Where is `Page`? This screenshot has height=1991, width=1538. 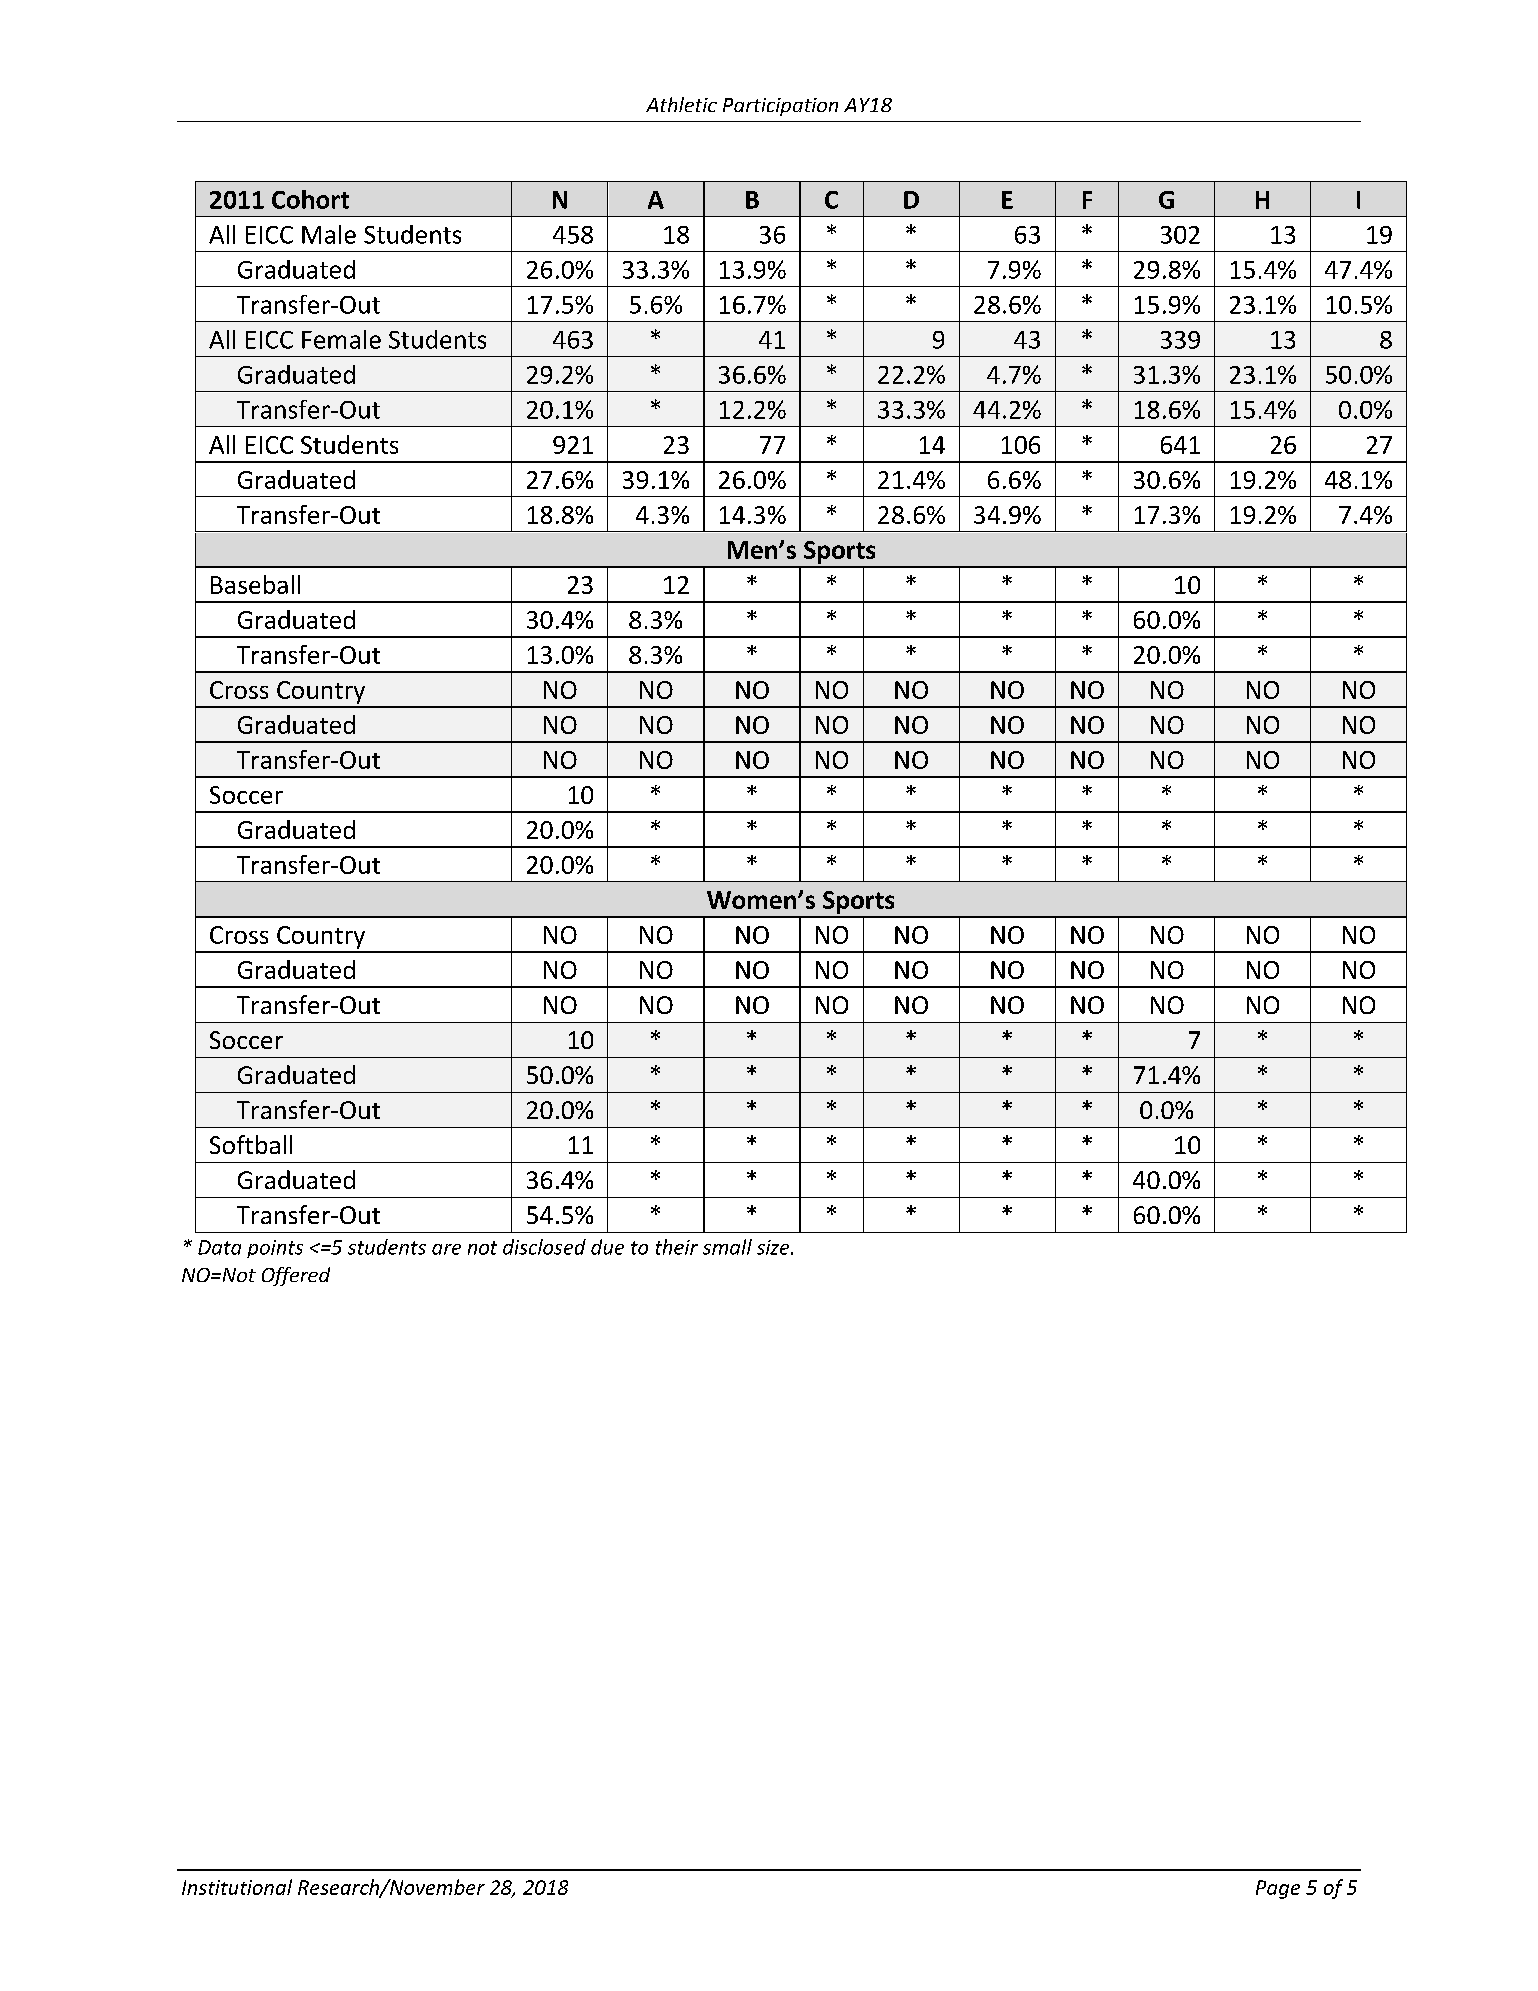 Page is located at coordinates (1278, 1889).
